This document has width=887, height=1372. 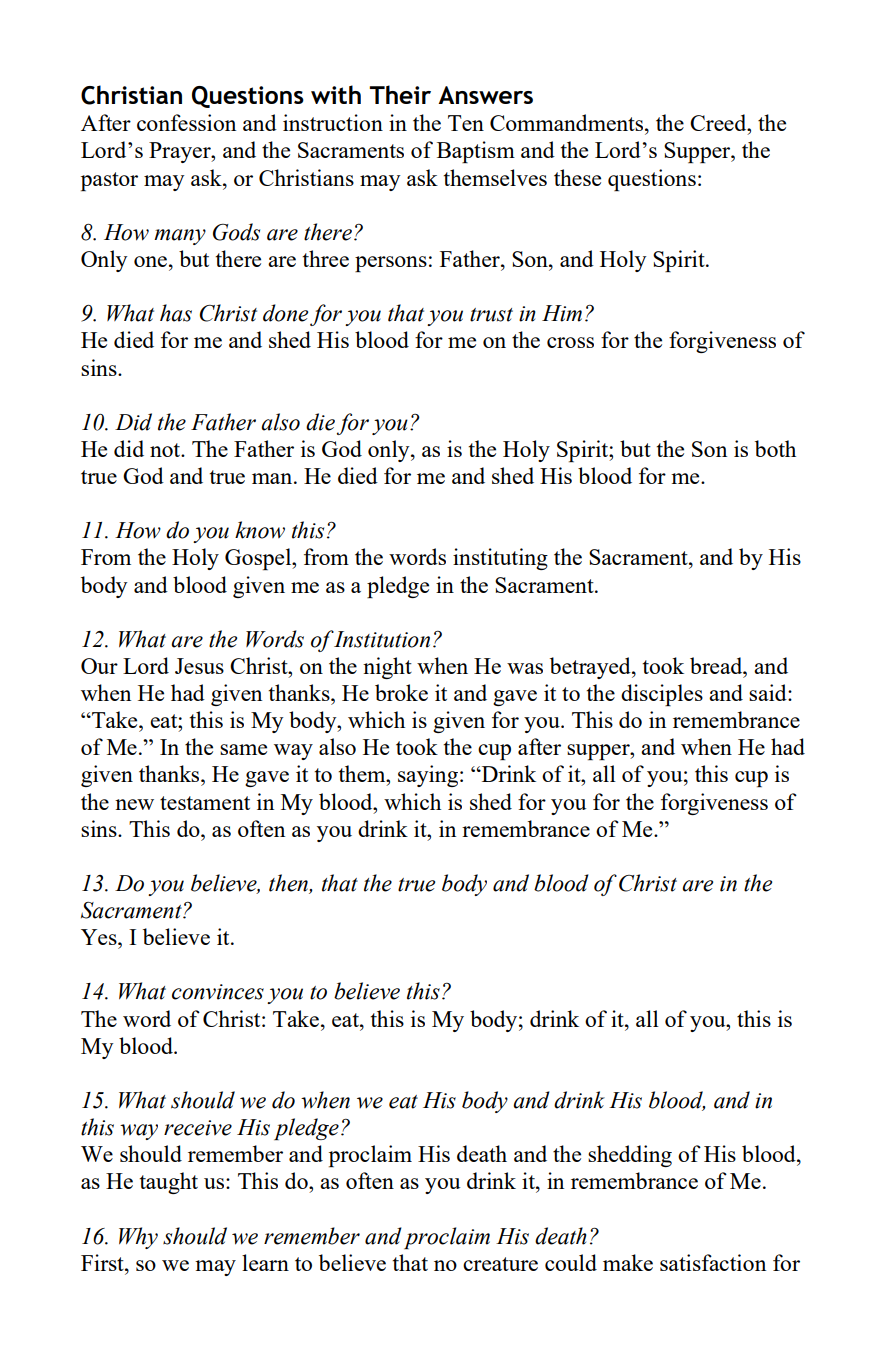 I want to click on convinces, so click(x=218, y=992).
